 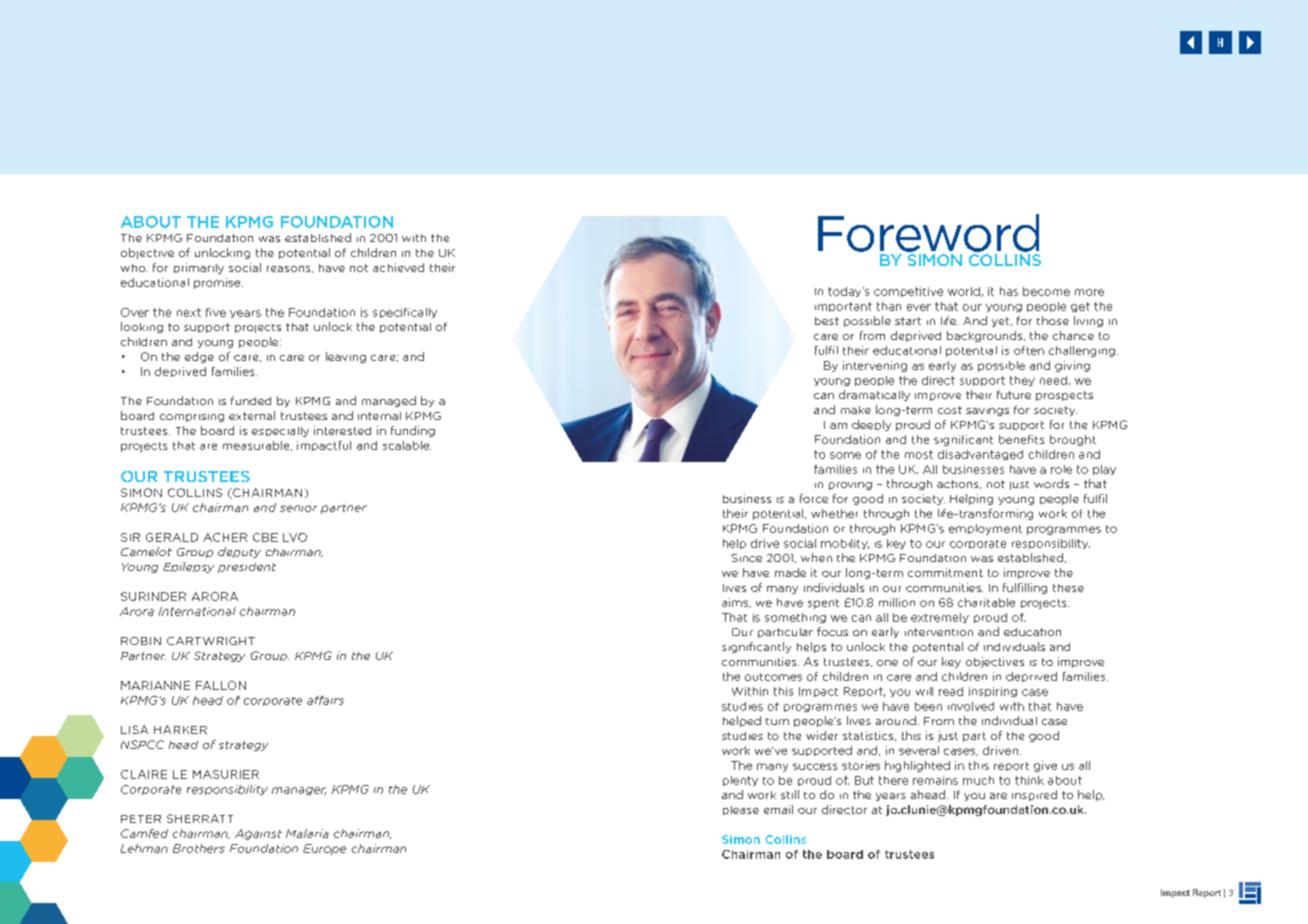 What do you see at coordinates (398, 267) in the screenshot?
I see `achieved` at bounding box center [398, 267].
